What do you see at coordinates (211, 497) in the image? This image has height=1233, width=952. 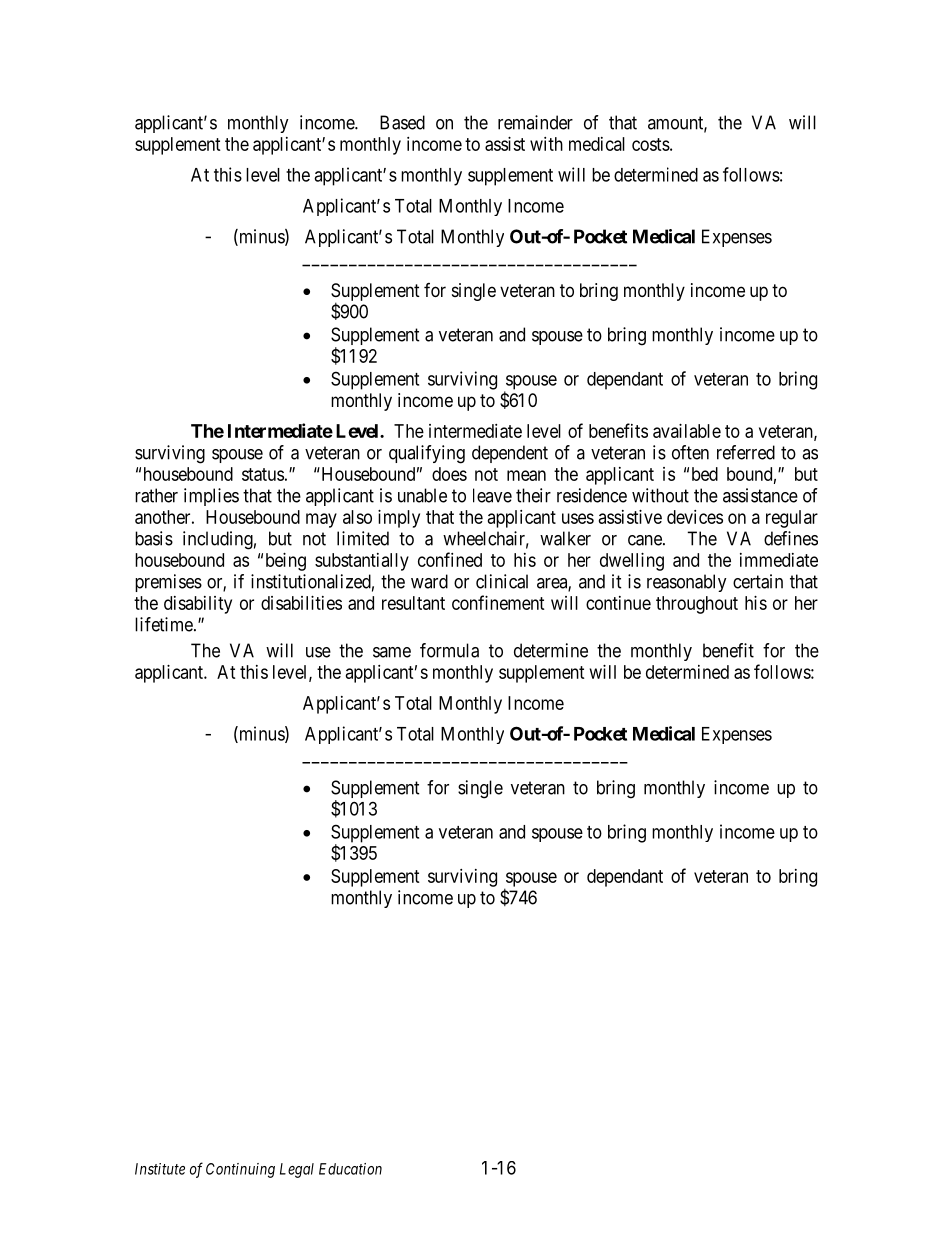 I see `implies` at bounding box center [211, 497].
